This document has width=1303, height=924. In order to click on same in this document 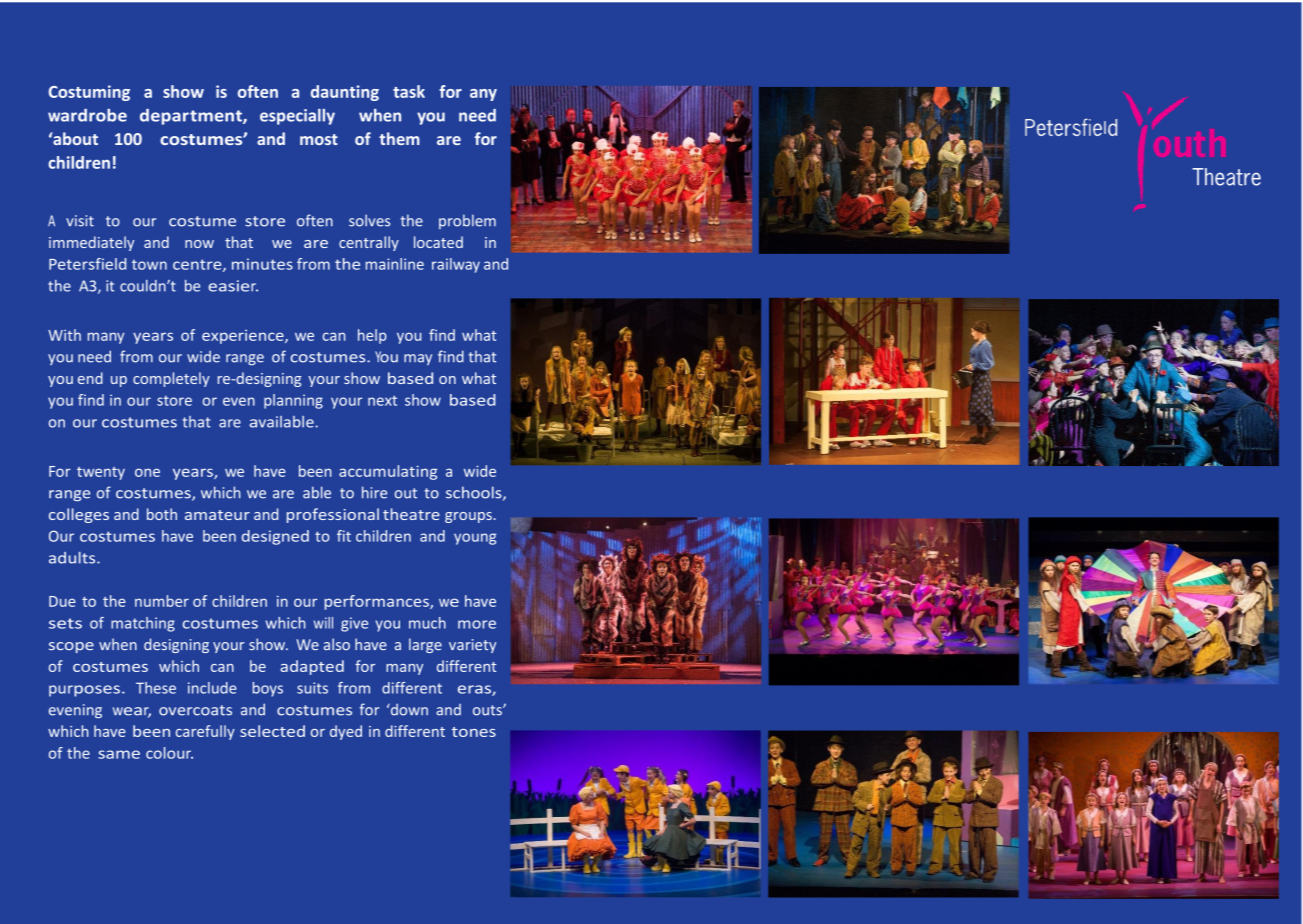, I will do `click(119, 754)`.
